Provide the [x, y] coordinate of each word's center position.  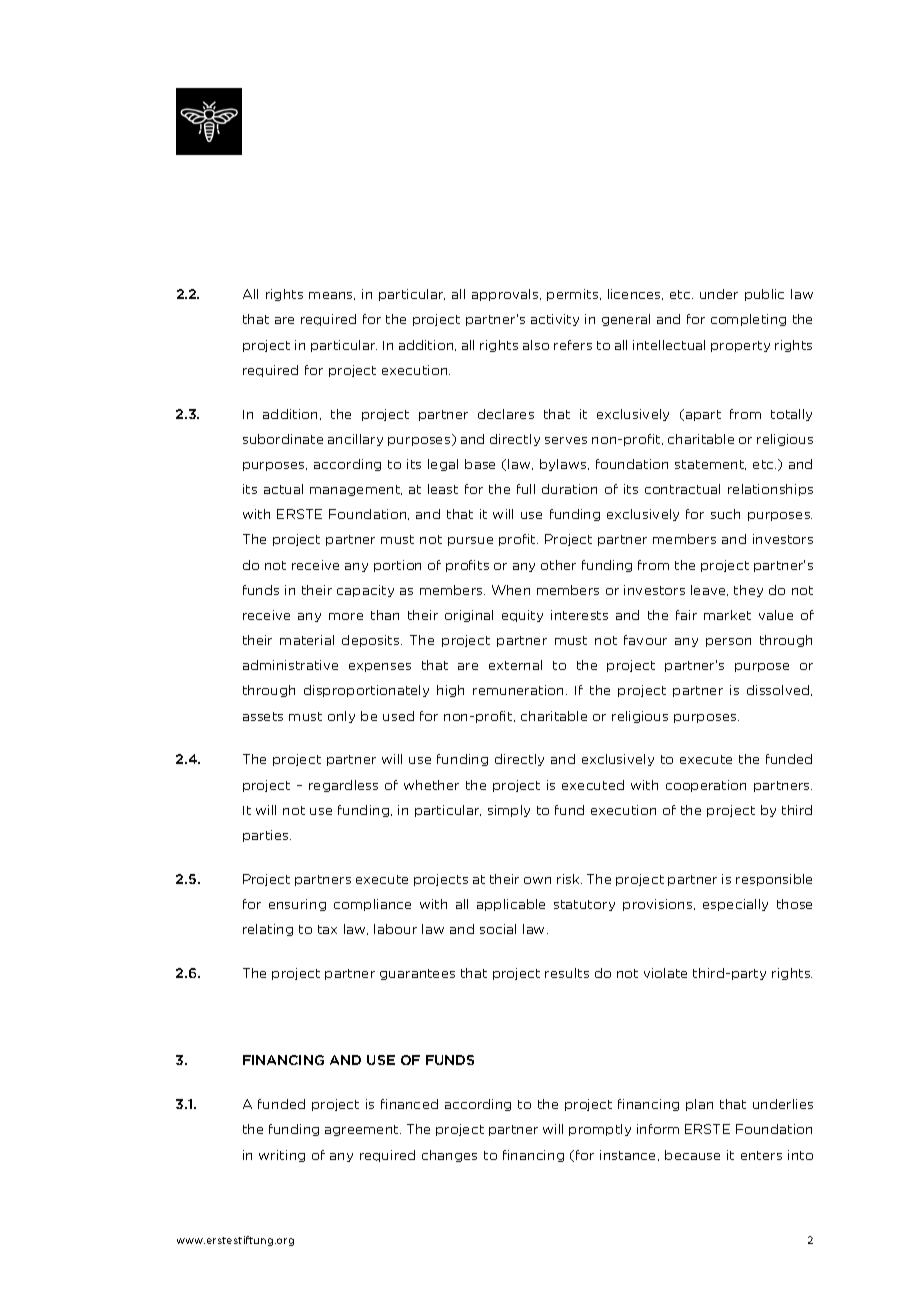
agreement [363, 1130]
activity [555, 320]
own [537, 880]
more [346, 616]
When [511, 590]
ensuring [297, 905]
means [332, 296]
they [748, 591]
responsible [774, 880]
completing [748, 320]
